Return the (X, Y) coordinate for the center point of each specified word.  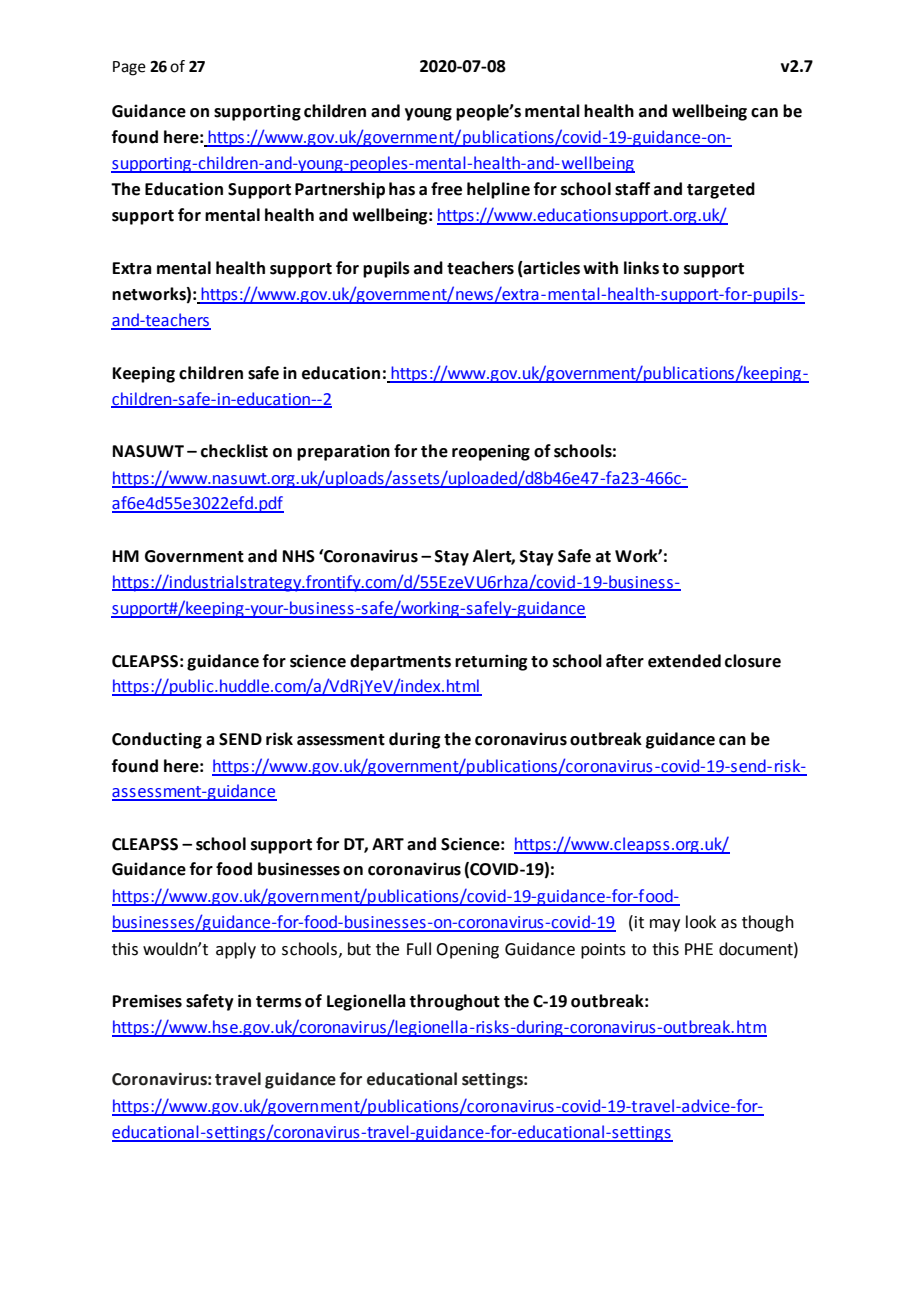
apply (236, 950)
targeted (721, 190)
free (446, 189)
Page (129, 68)
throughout (454, 1002)
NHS (299, 556)
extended (684, 661)
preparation (343, 452)
